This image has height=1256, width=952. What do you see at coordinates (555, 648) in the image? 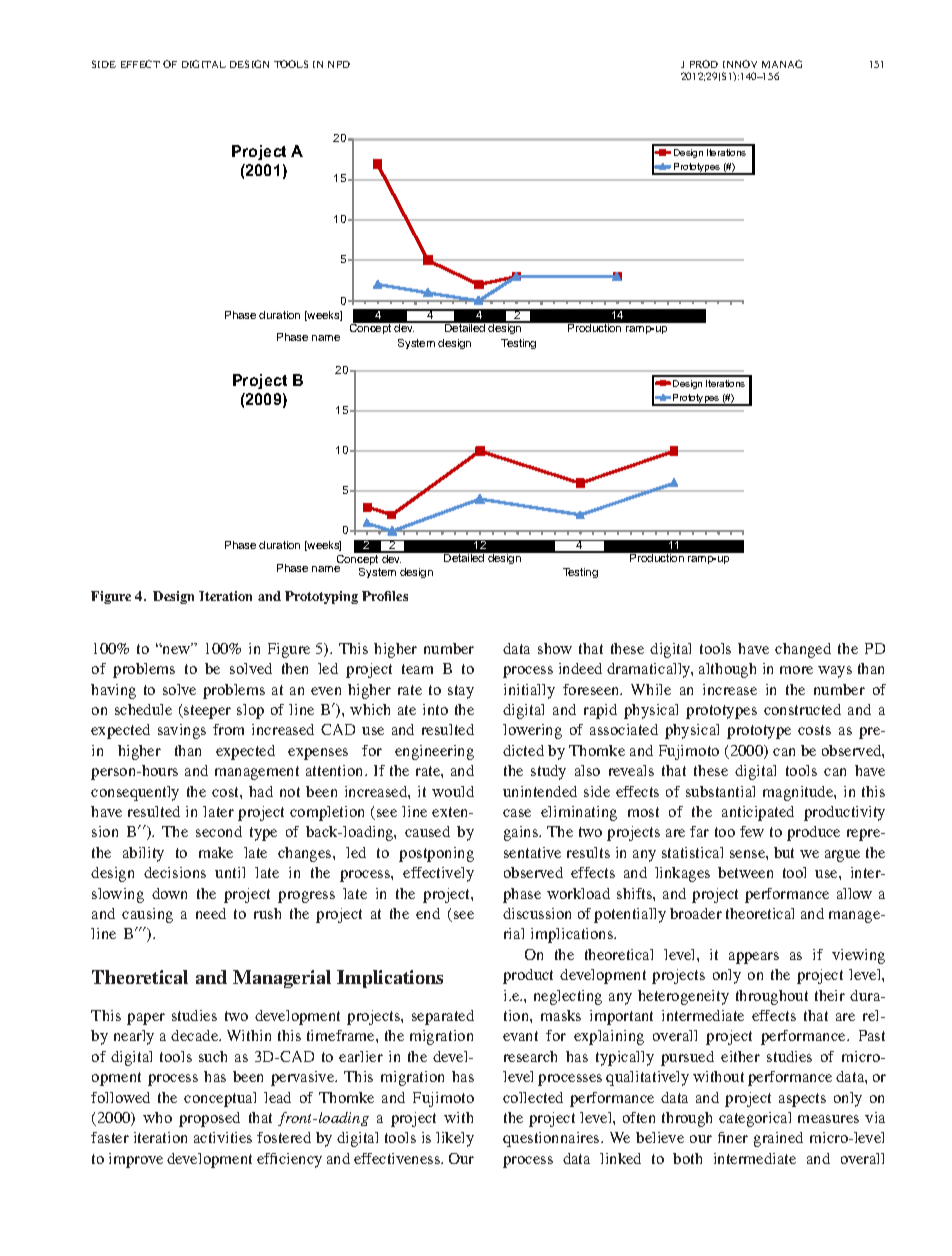
I see `show` at bounding box center [555, 648].
